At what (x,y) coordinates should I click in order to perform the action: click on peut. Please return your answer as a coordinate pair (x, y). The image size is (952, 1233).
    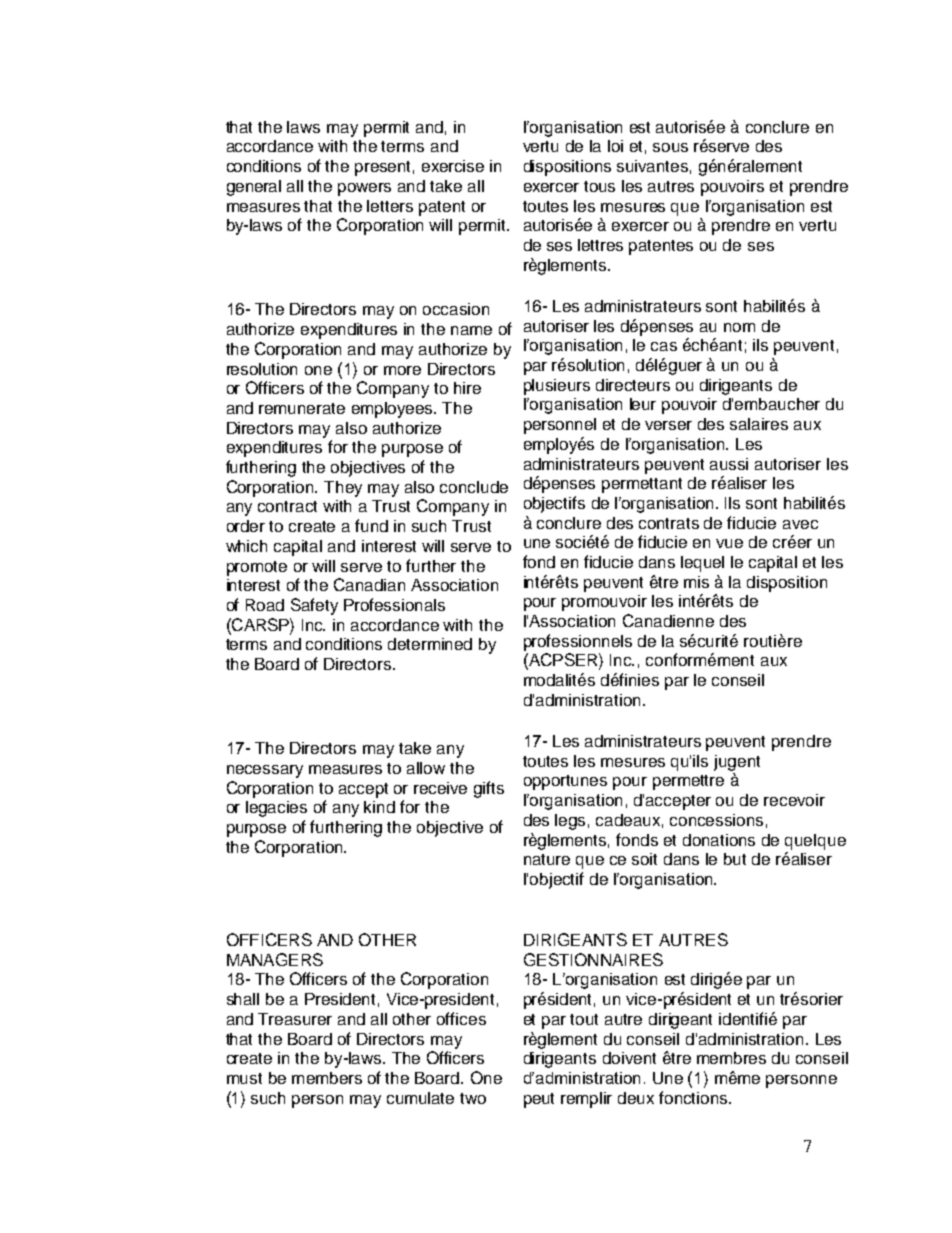
    Looking at the image, I should click on (539, 1100).
